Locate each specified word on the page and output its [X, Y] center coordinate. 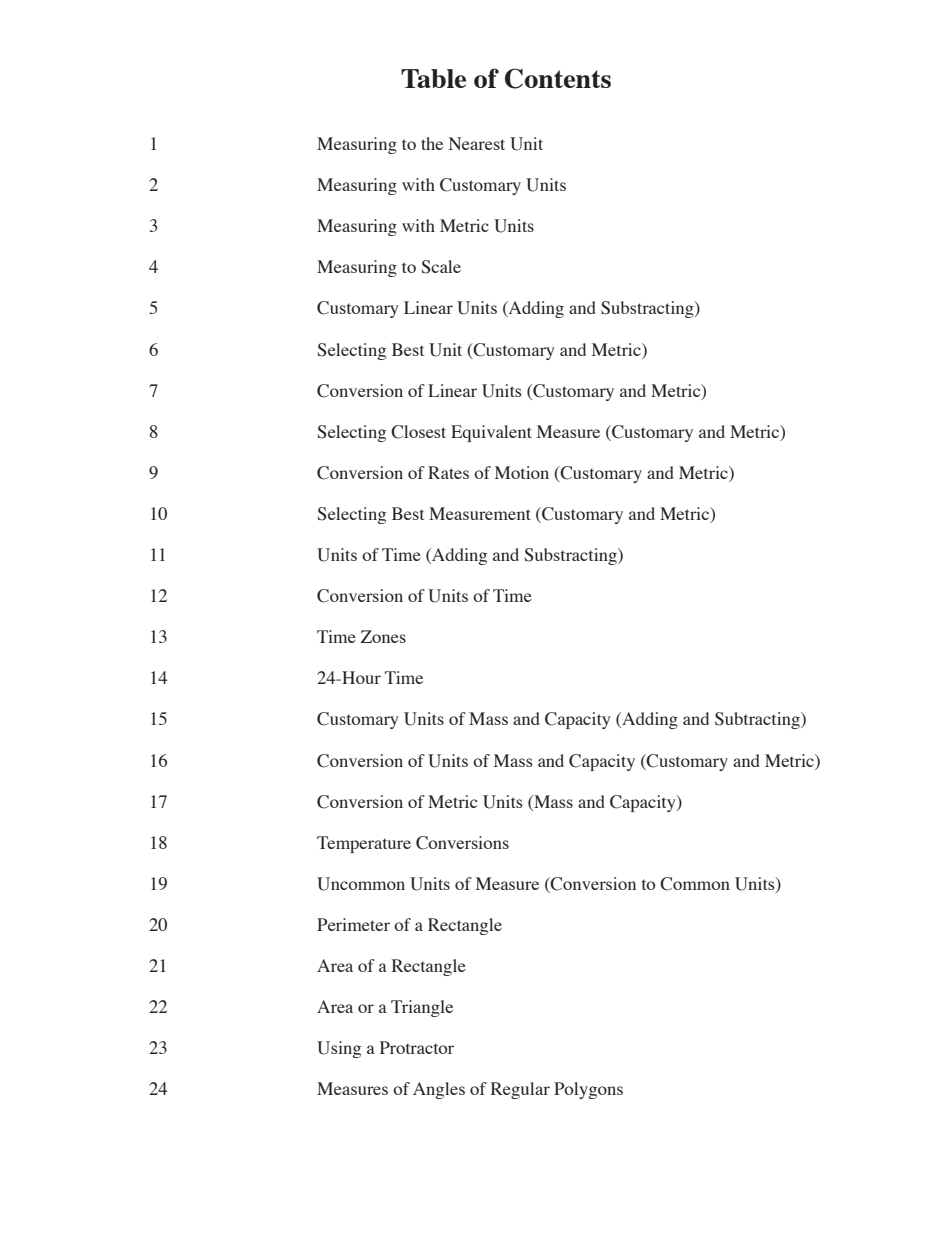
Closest [418, 432]
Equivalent [491, 433]
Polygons [588, 1090]
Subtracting [758, 720]
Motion [522, 472]
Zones [383, 636]
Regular [520, 1090]
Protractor [417, 1047]
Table [433, 78]
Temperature [364, 844]
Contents [558, 78]
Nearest [477, 143]
